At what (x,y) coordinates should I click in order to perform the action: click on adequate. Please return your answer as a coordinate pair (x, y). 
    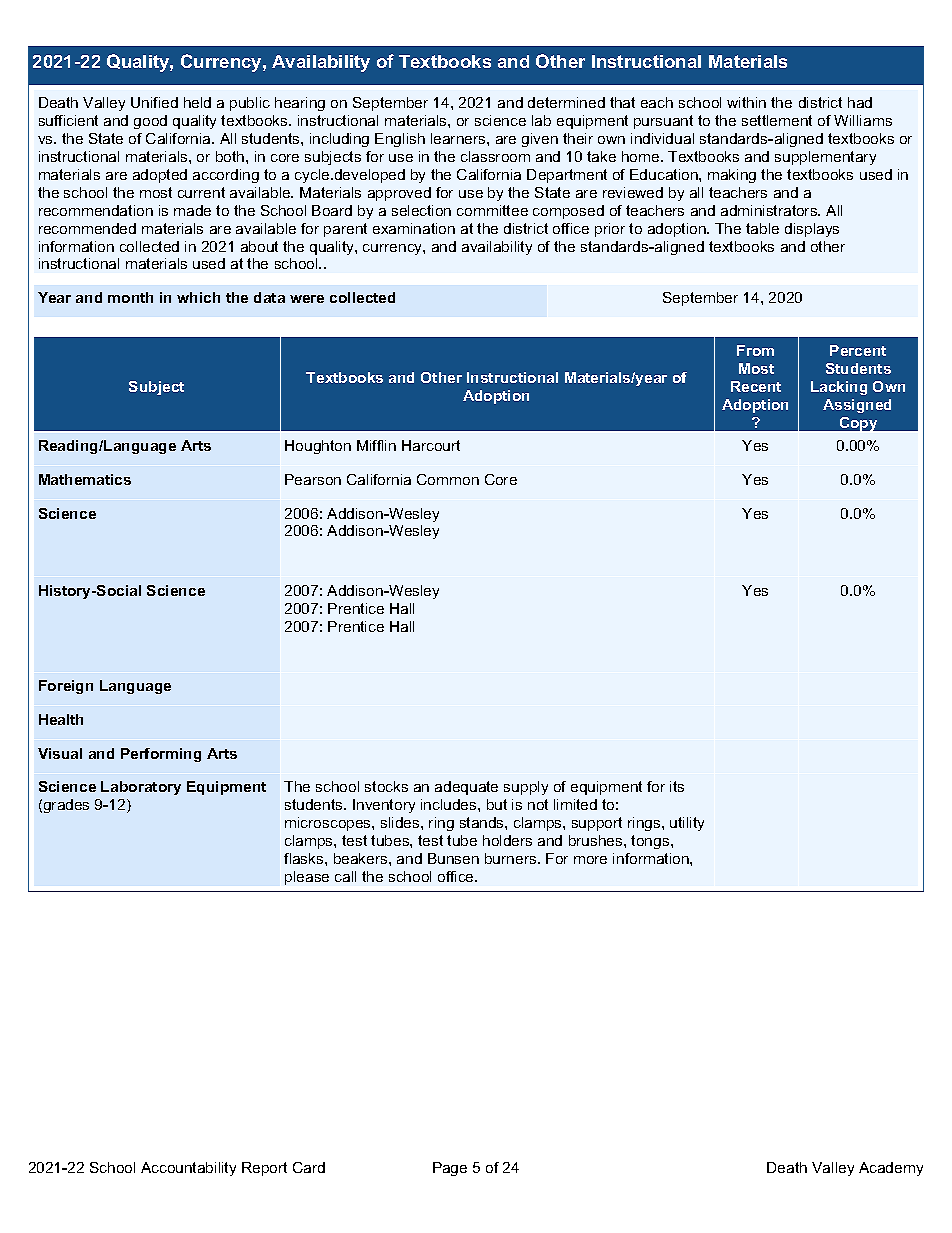
    Looking at the image, I should click on (466, 788).
